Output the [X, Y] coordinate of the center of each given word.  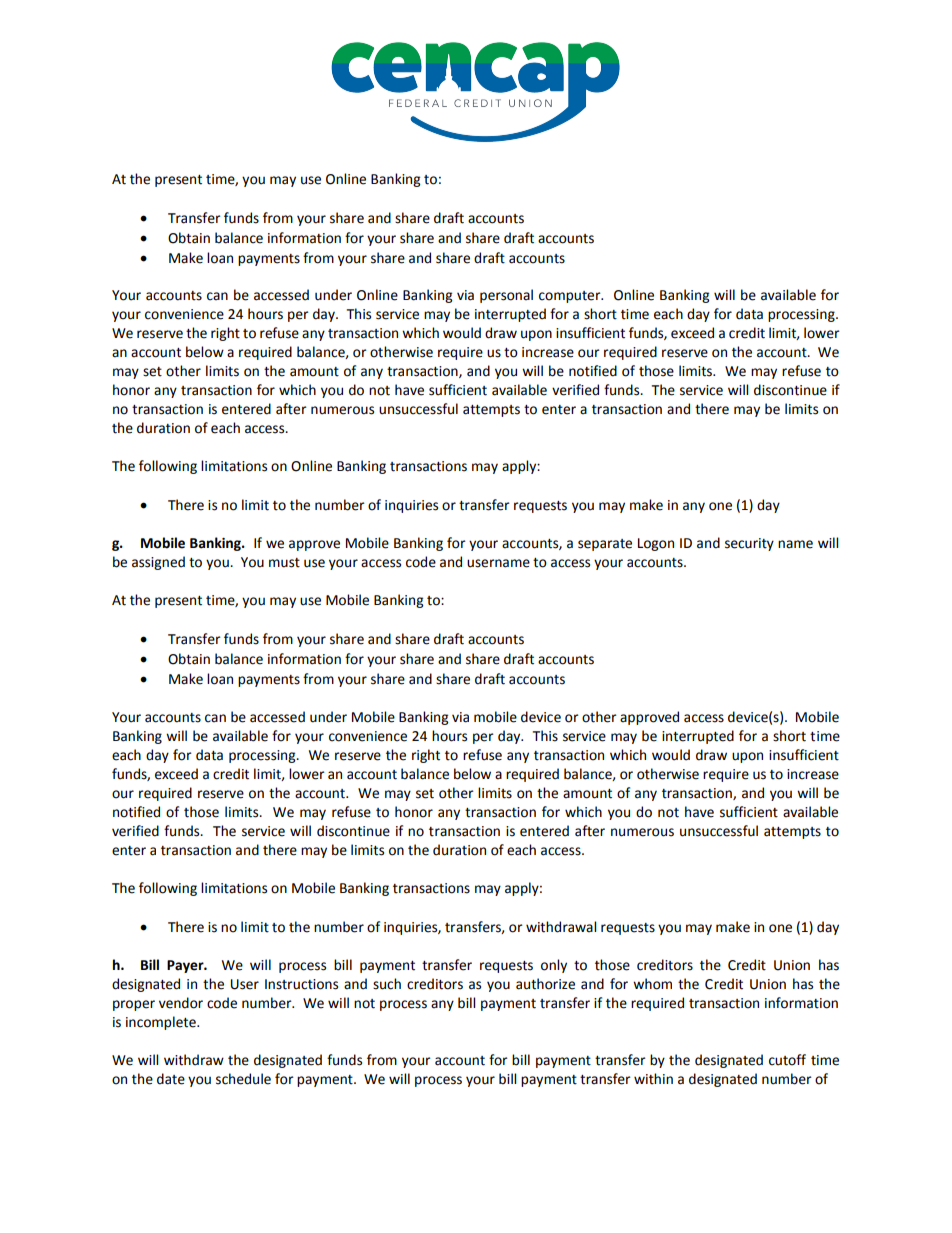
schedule [243, 1079]
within [653, 1079]
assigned [158, 563]
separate [605, 545]
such [387, 984]
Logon [656, 544]
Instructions [301, 984]
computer [571, 297]
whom [652, 984]
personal [506, 296]
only [554, 966]
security [749, 544]
